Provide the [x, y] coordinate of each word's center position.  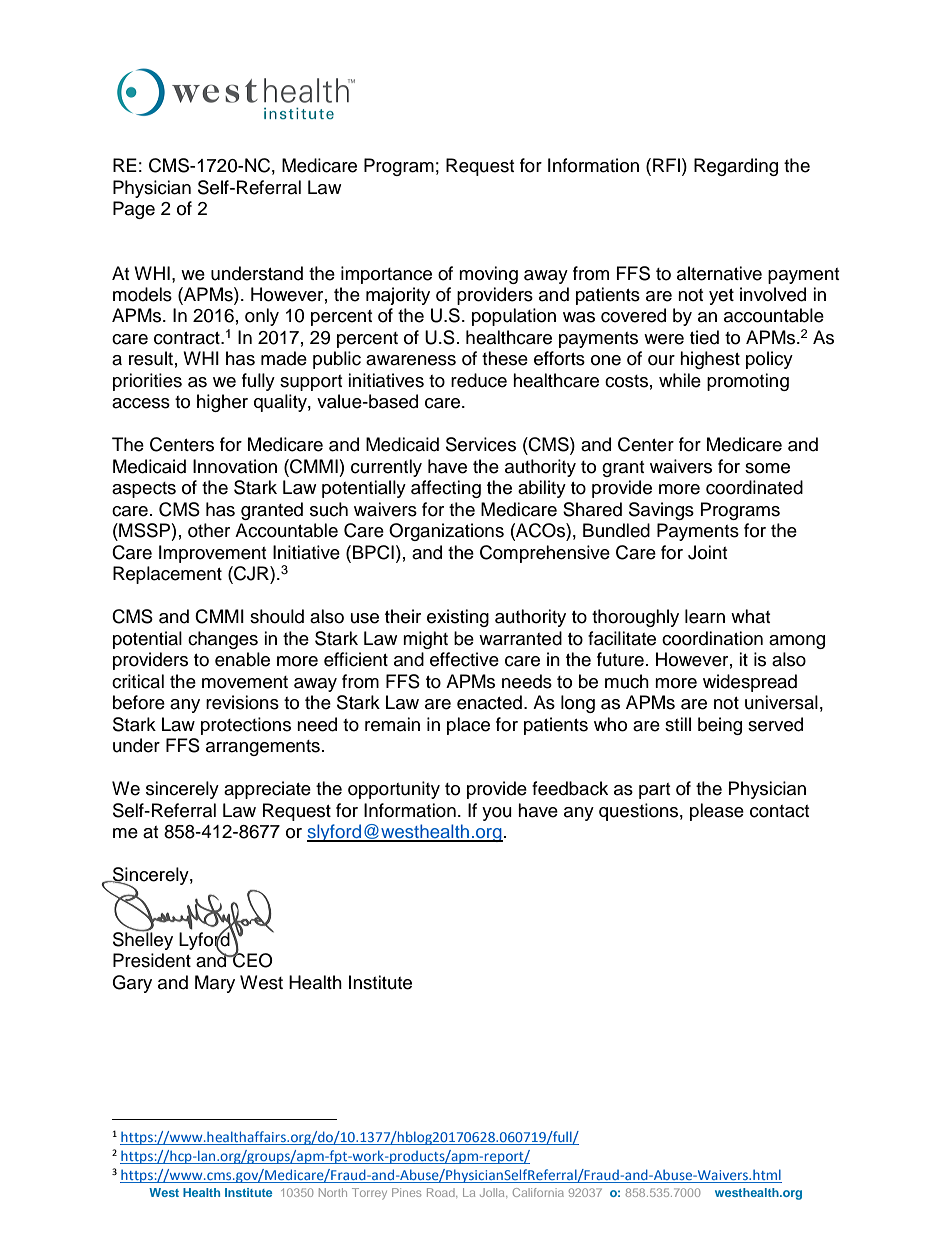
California [538, 1192]
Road [442, 1192]
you [497, 814]
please [717, 812]
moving [488, 275]
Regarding [736, 167]
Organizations [446, 532]
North [333, 1192]
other [209, 530]
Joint [707, 552]
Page [134, 210]
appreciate [267, 790]
